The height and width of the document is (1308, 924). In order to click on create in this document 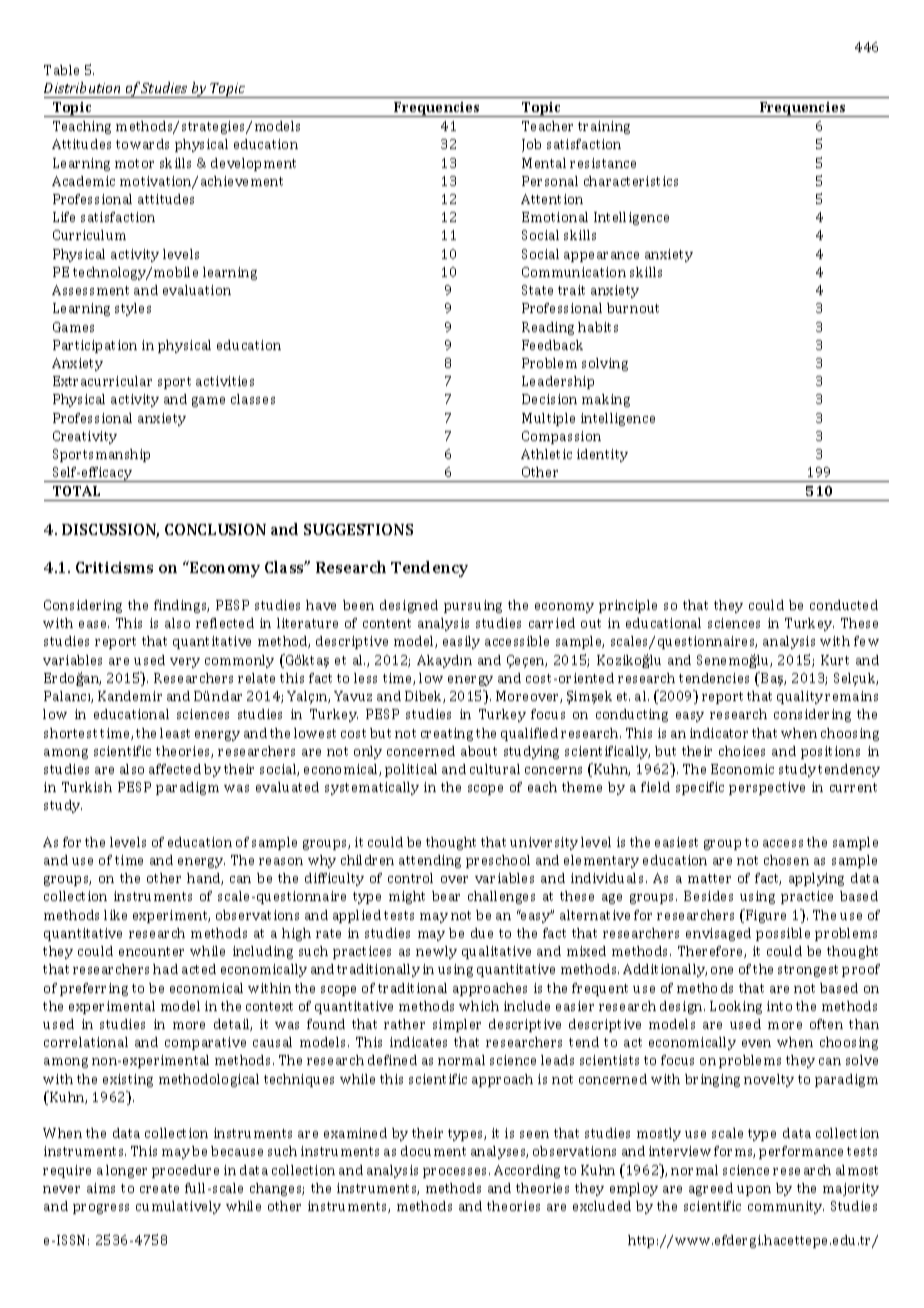, I will do `click(159, 1188)`.
